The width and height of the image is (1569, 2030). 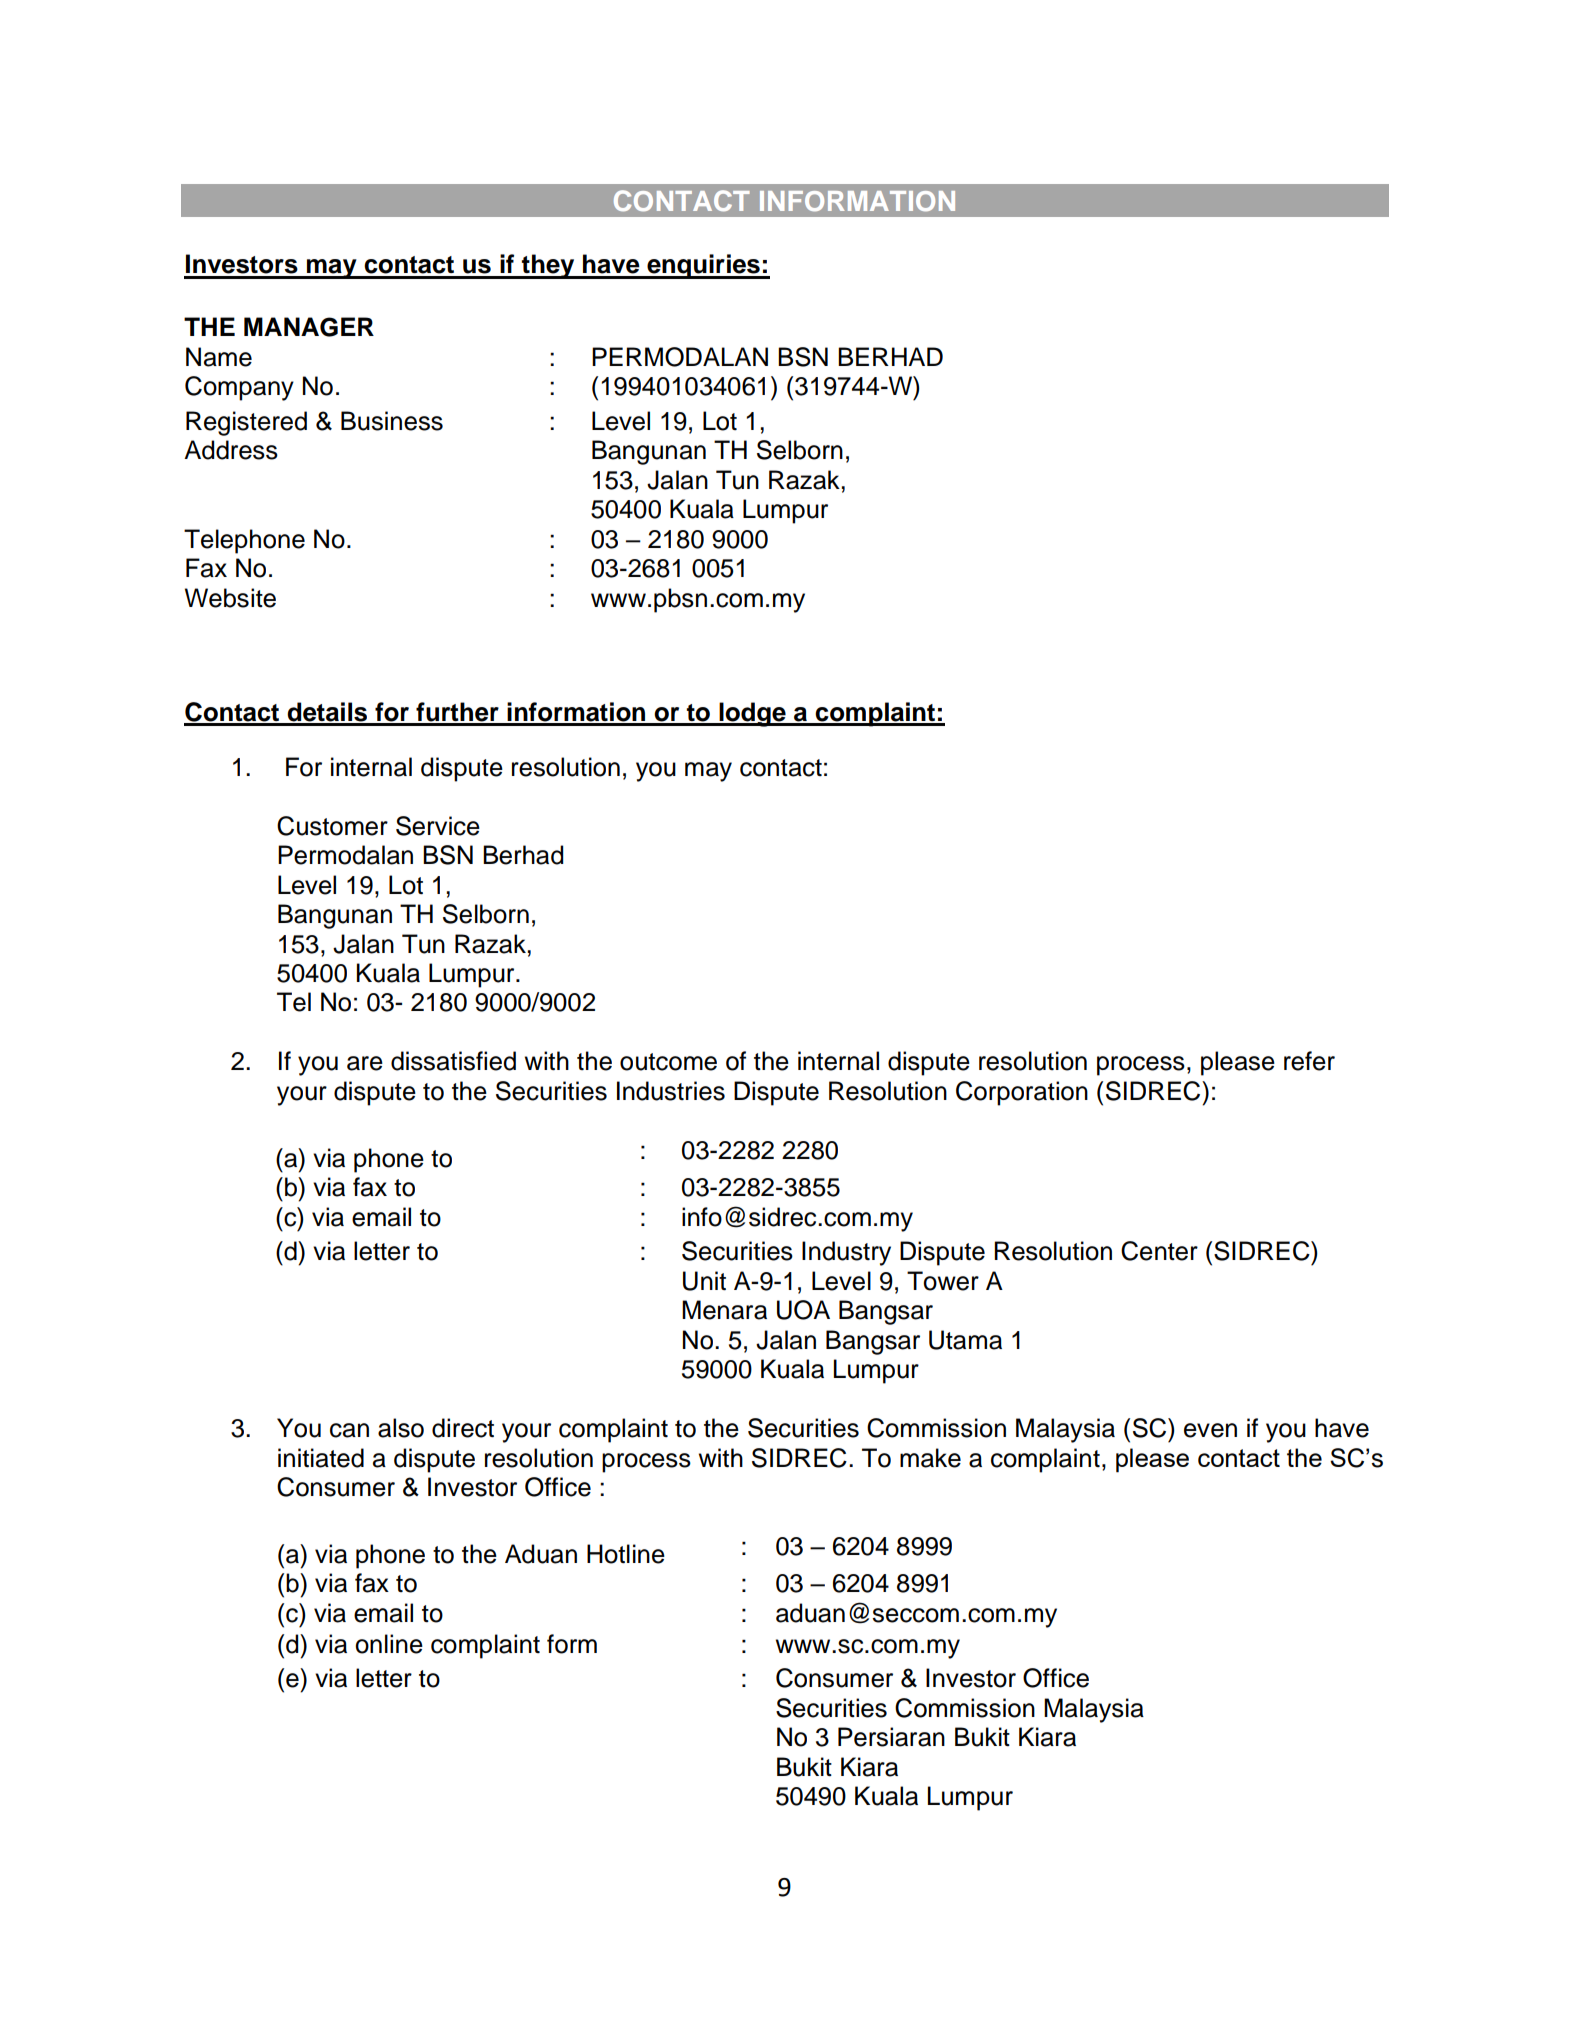 I want to click on MANAGER, so click(x=309, y=327).
